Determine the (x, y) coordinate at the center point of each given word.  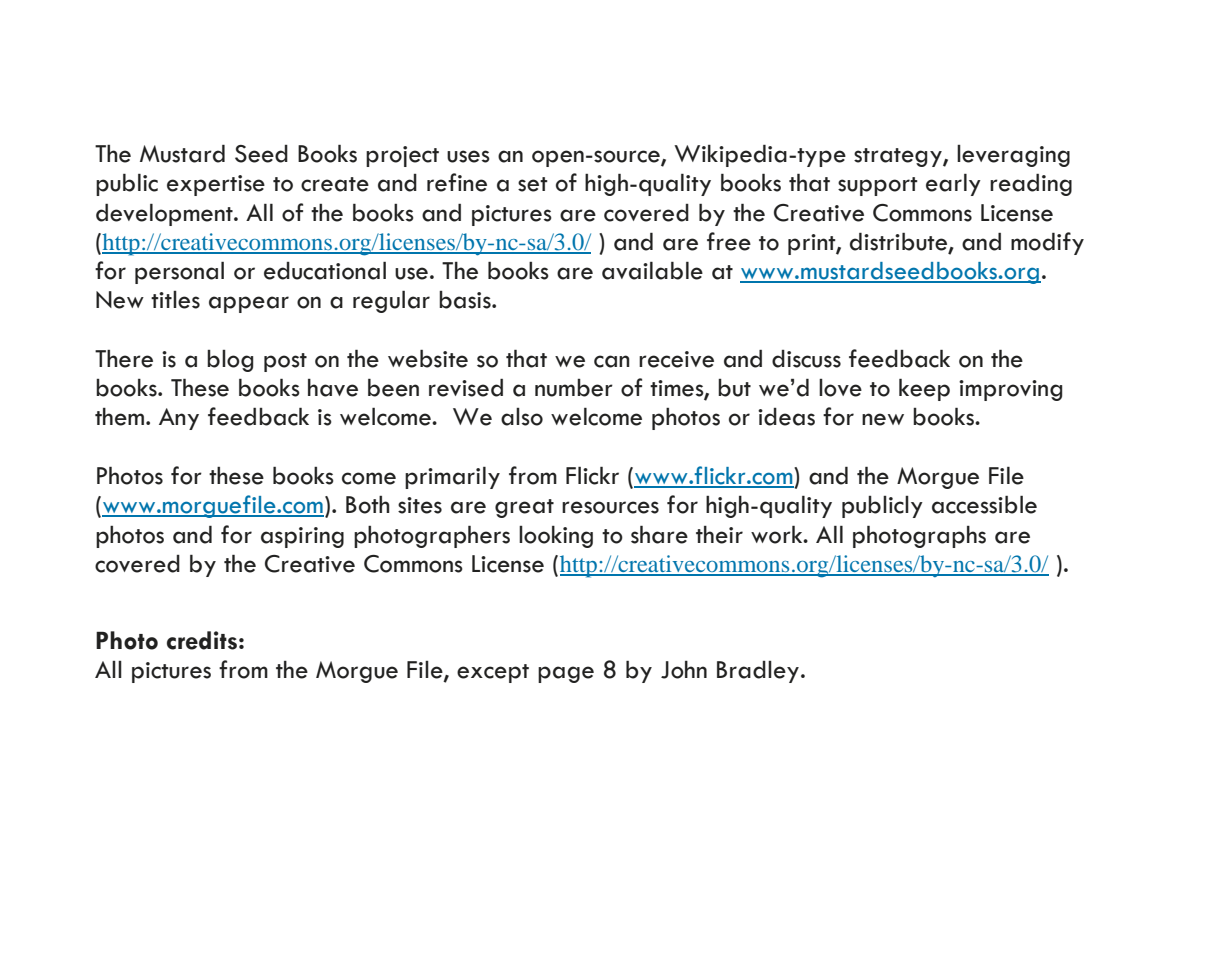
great (524, 508)
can (612, 361)
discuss (806, 359)
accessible (984, 504)
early (953, 184)
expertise (216, 185)
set (533, 184)
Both (368, 505)
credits (202, 640)
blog (230, 361)
